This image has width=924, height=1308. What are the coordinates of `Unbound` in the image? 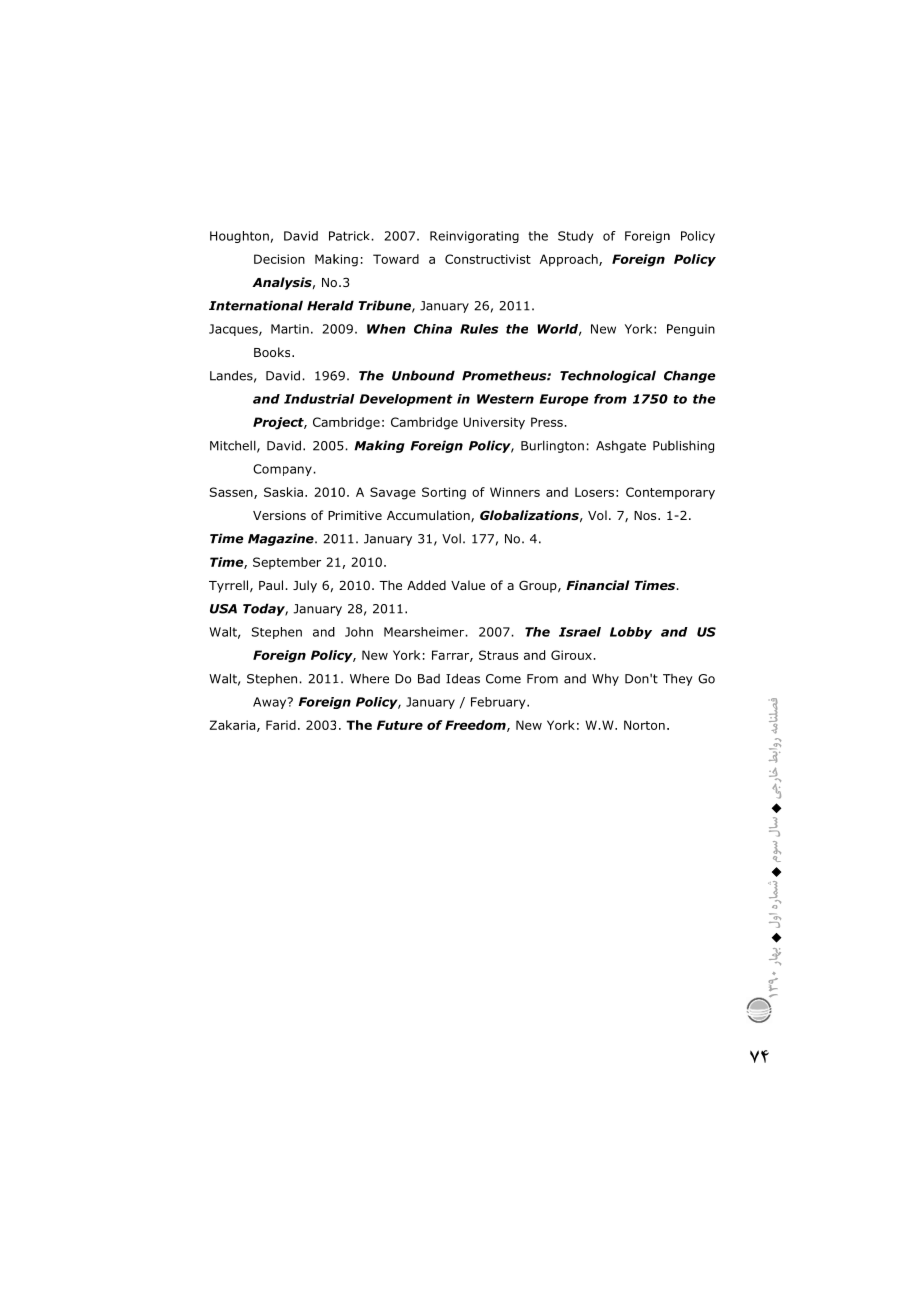 It's located at (423, 375).
